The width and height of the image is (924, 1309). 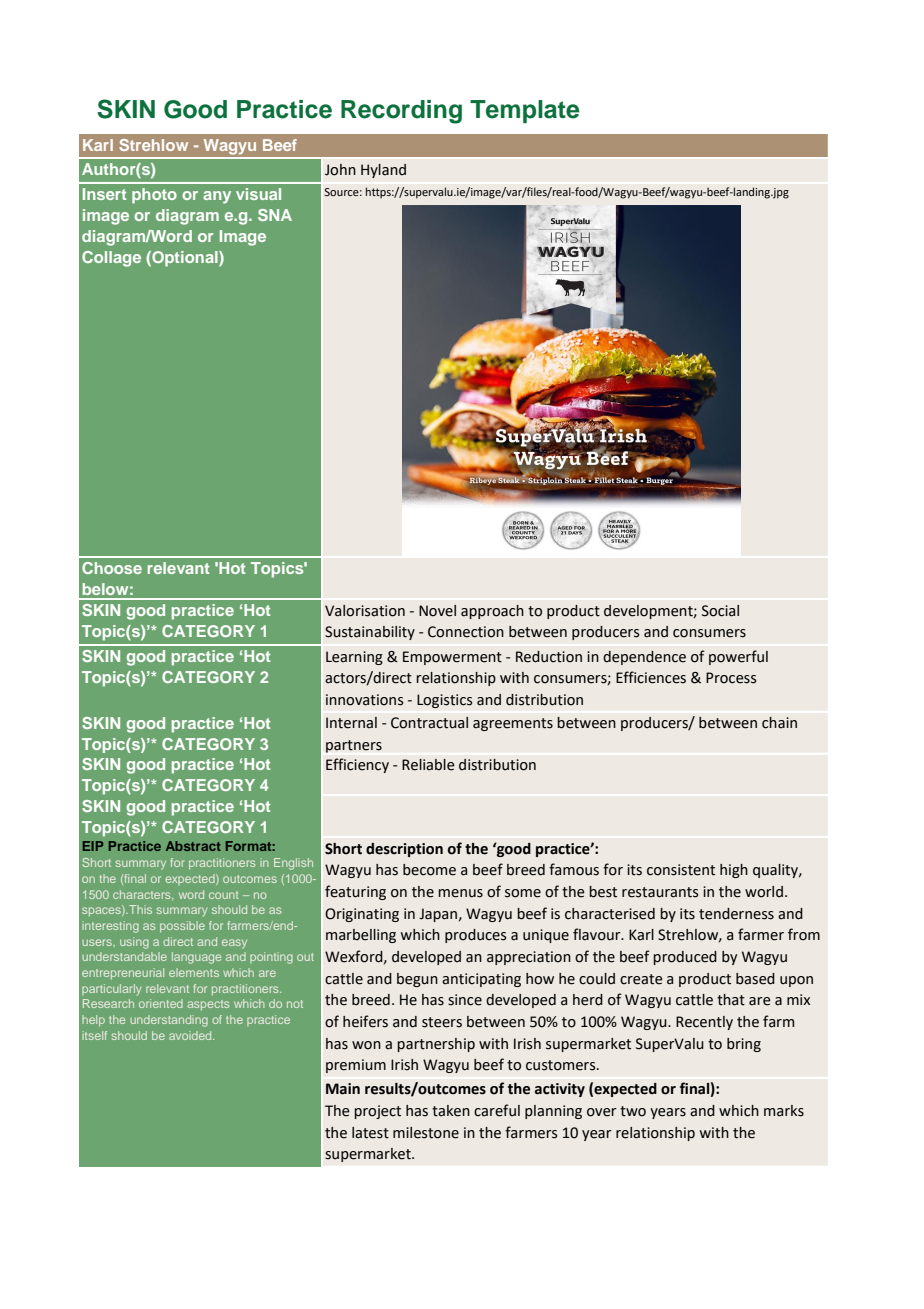 I want to click on Recording, so click(x=401, y=112).
